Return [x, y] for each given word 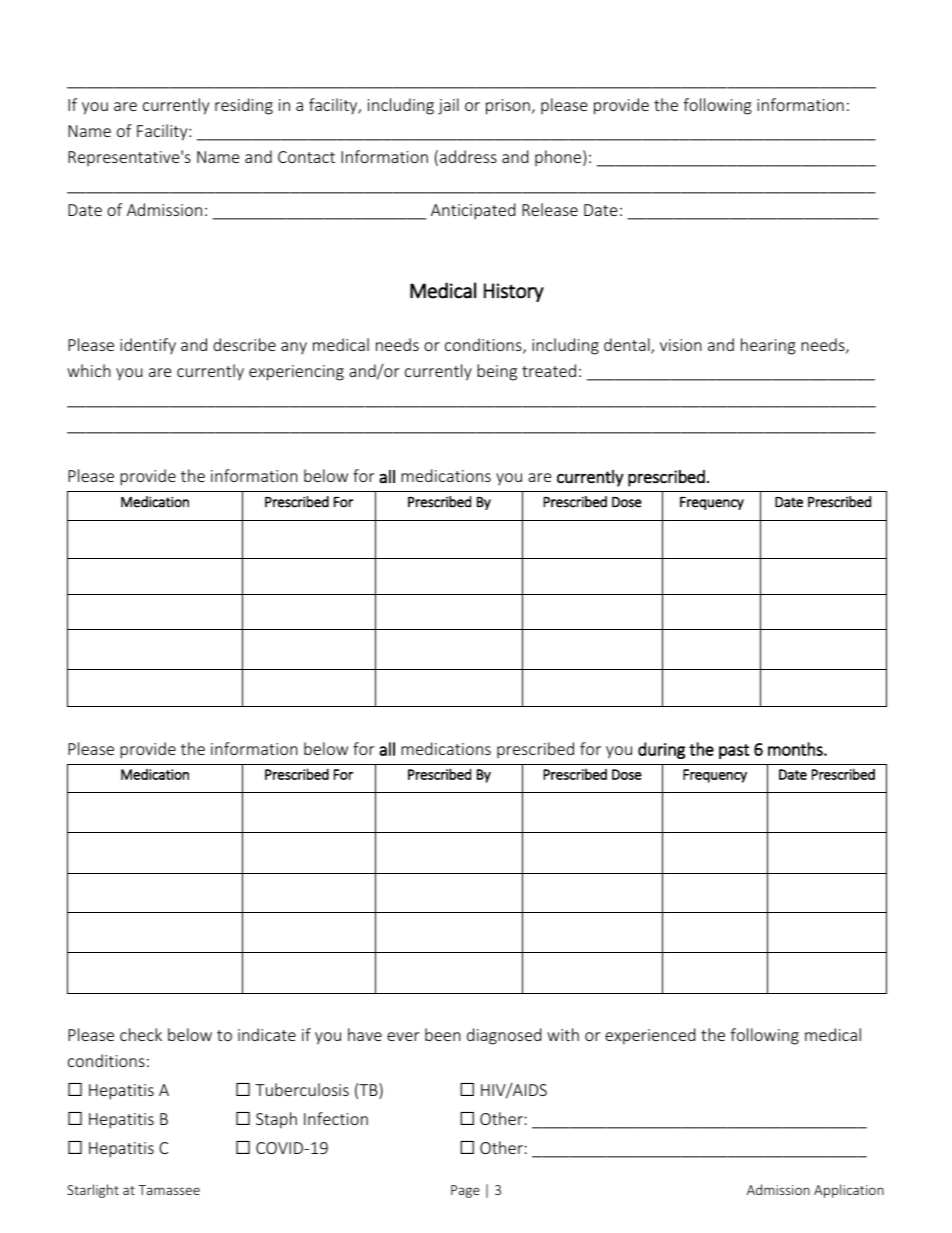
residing [244, 106]
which [89, 370]
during [661, 750]
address [468, 156]
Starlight [93, 1191]
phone [559, 158]
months [796, 749]
